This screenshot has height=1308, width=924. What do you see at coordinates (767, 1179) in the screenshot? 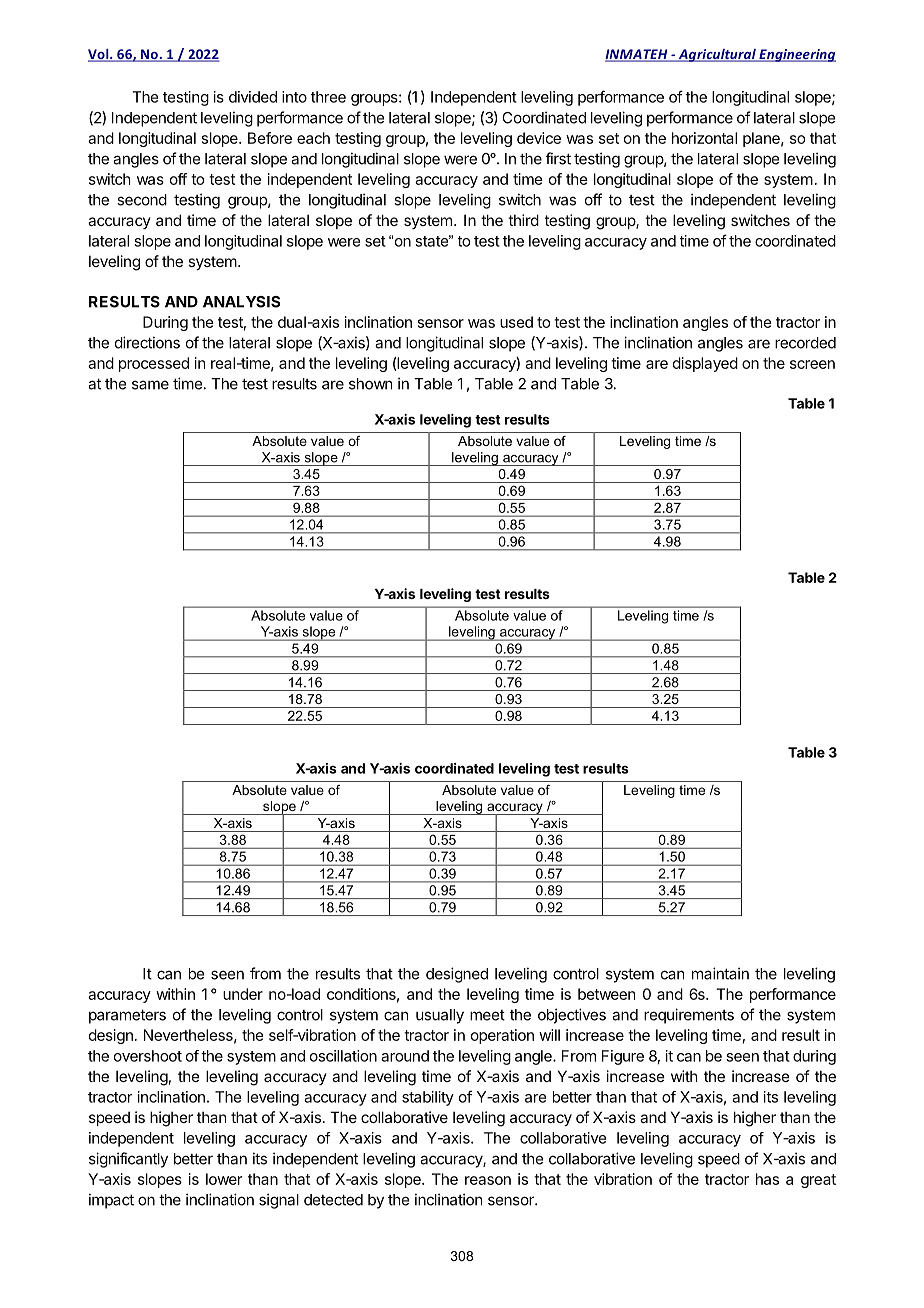
I see `has` at bounding box center [767, 1179].
